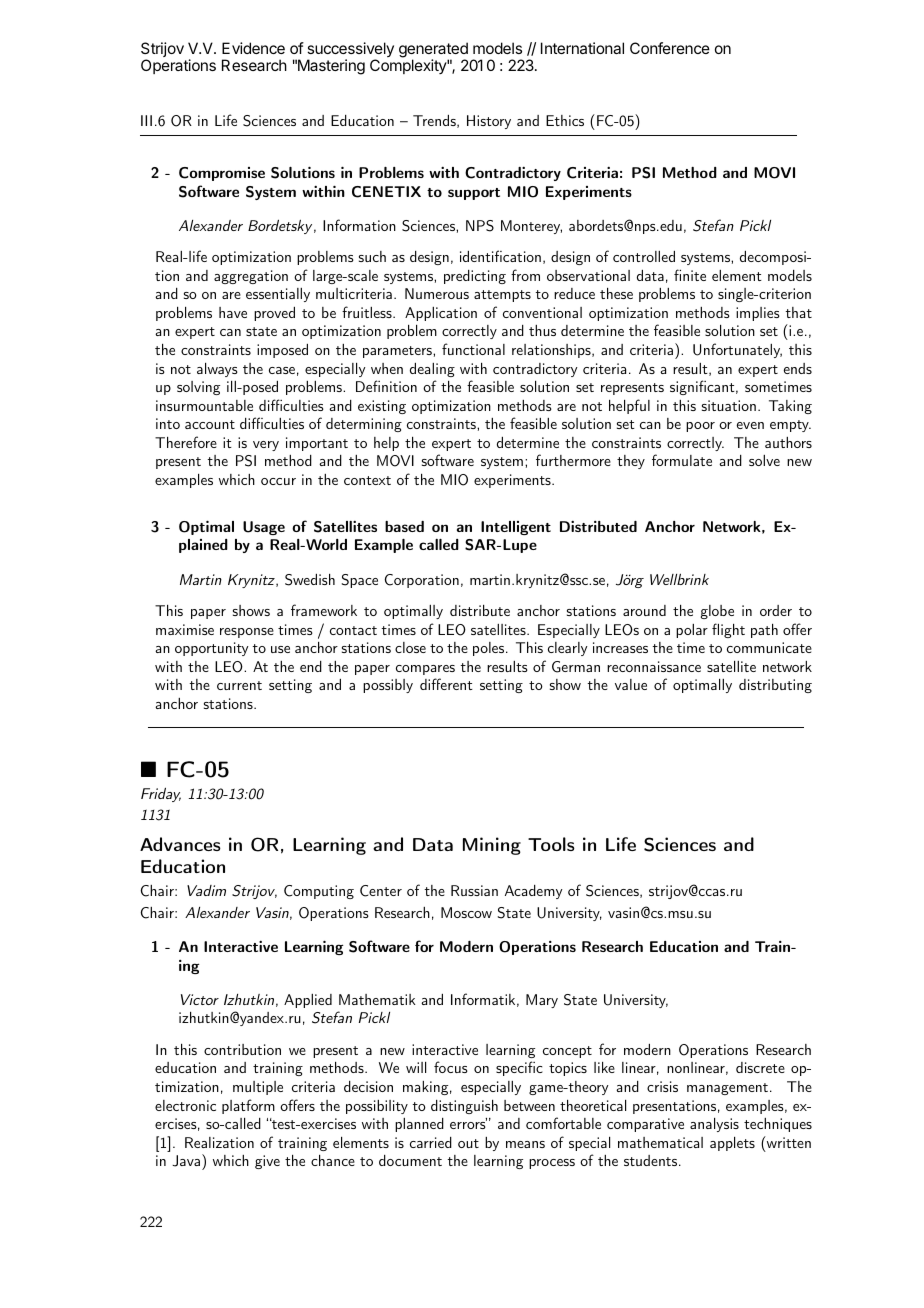 The width and height of the document is (924, 1308). What do you see at coordinates (222, 174) in the document?
I see `Compromise` at bounding box center [222, 174].
